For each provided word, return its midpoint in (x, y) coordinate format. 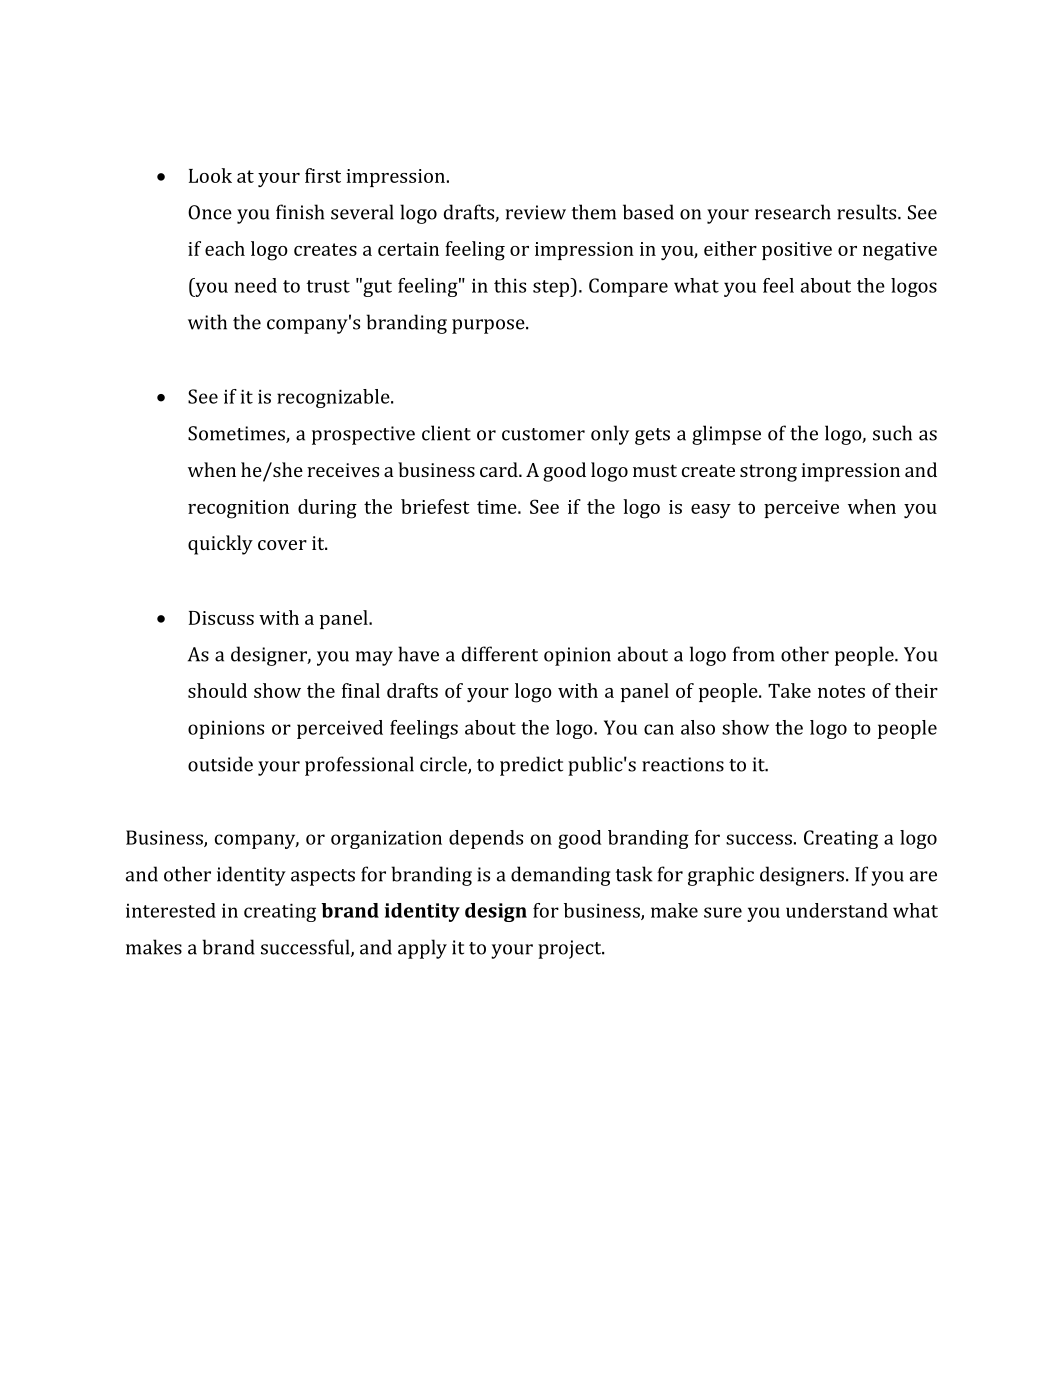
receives (343, 470)
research (793, 212)
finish (300, 212)
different (500, 654)
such (892, 433)
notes (841, 691)
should (217, 690)
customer (543, 434)
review (535, 212)
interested (171, 910)
